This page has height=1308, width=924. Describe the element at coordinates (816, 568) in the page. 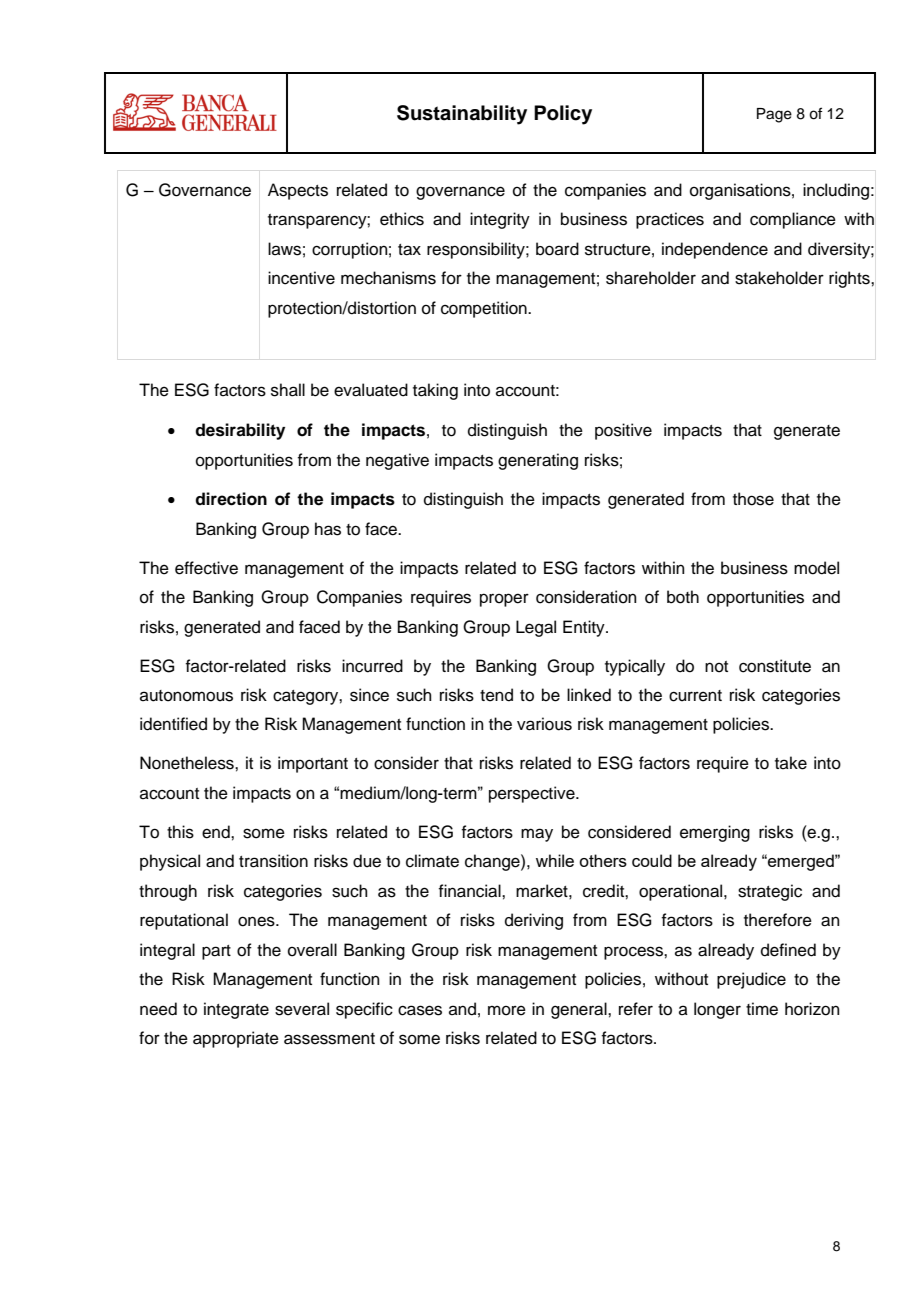

I see `model` at that location.
